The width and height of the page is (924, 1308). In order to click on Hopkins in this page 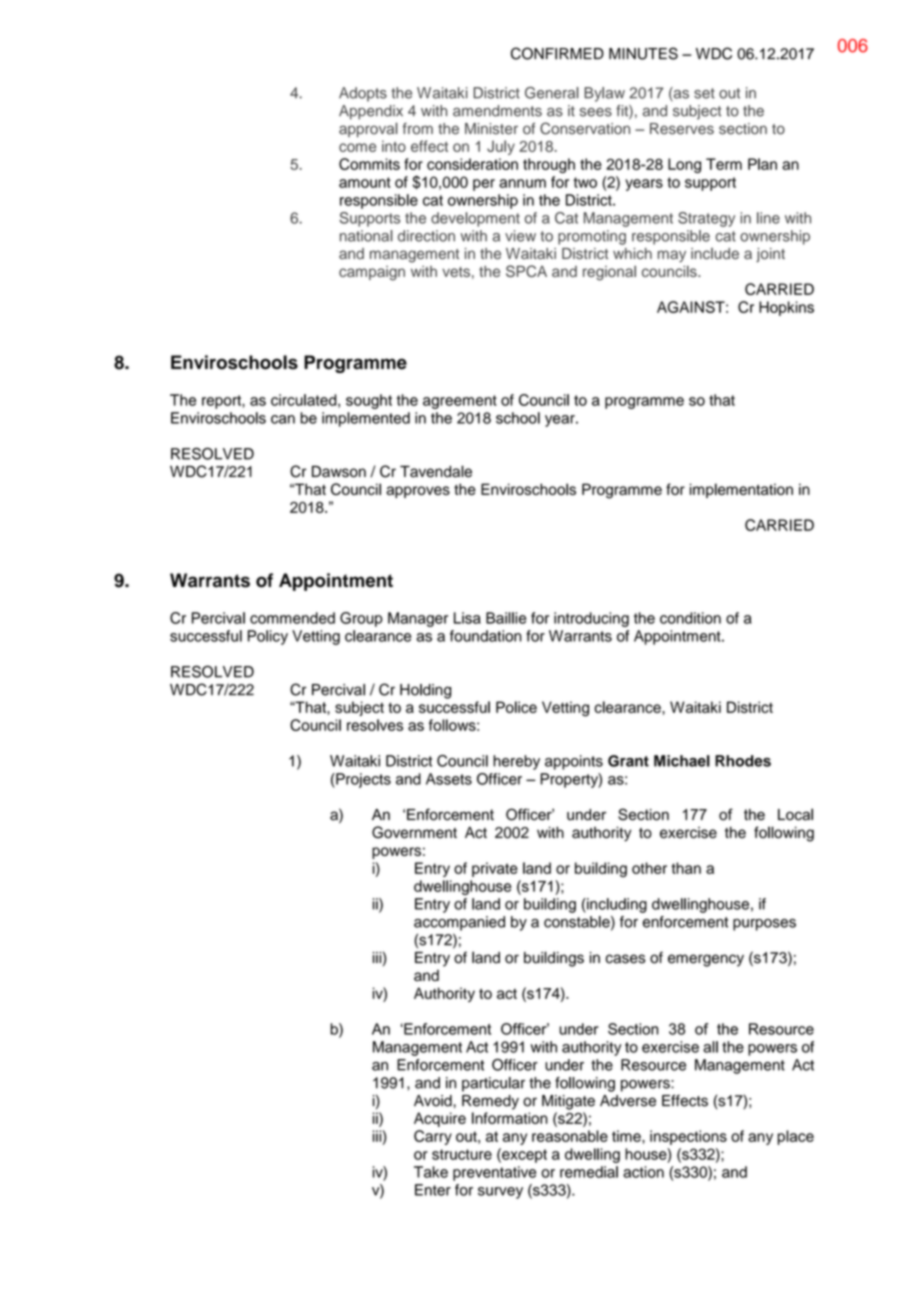, I will do `click(786, 308)`.
